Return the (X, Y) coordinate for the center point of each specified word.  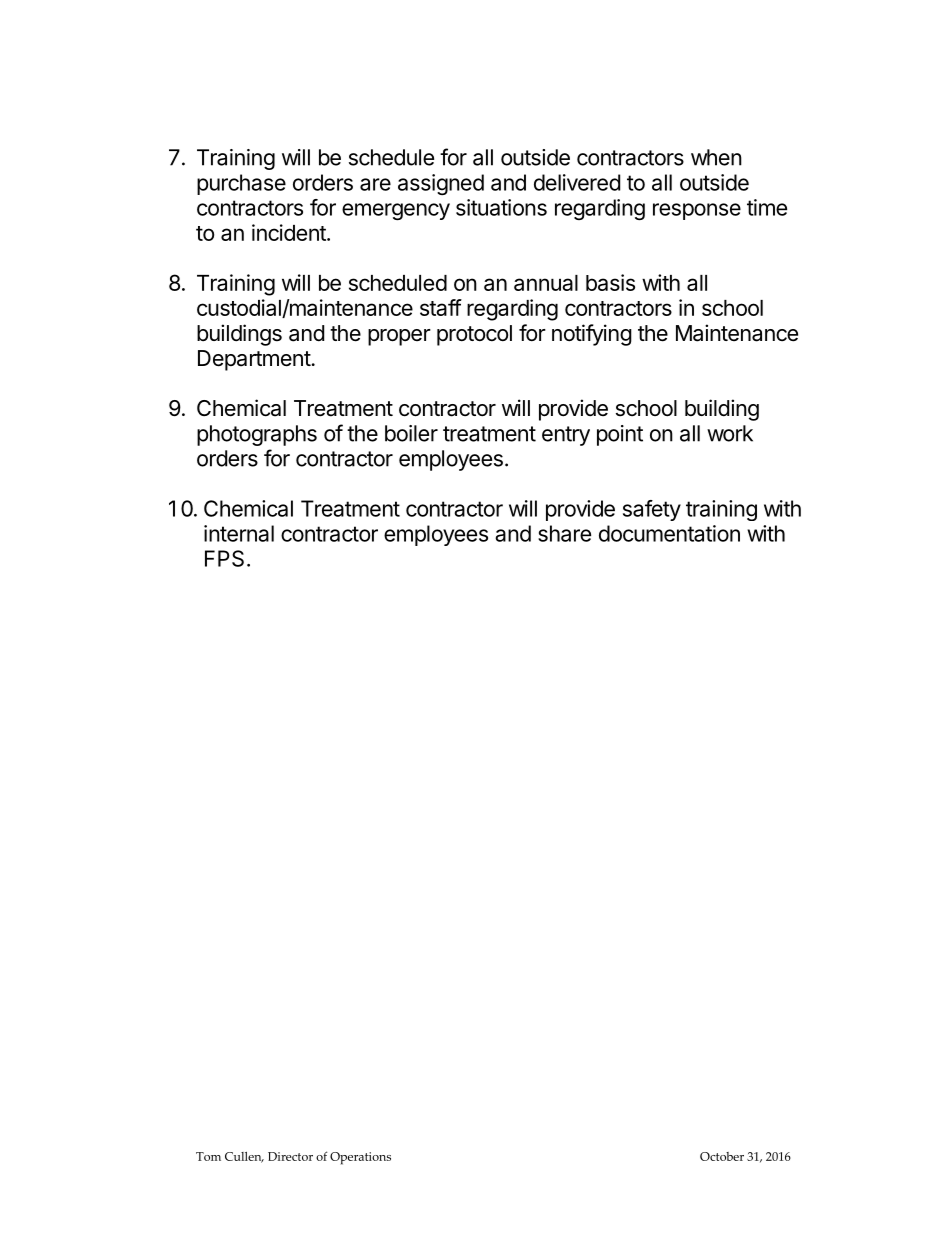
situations (501, 207)
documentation (669, 533)
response (697, 211)
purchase (241, 184)
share (564, 533)
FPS (224, 558)
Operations (360, 1158)
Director (290, 1156)
